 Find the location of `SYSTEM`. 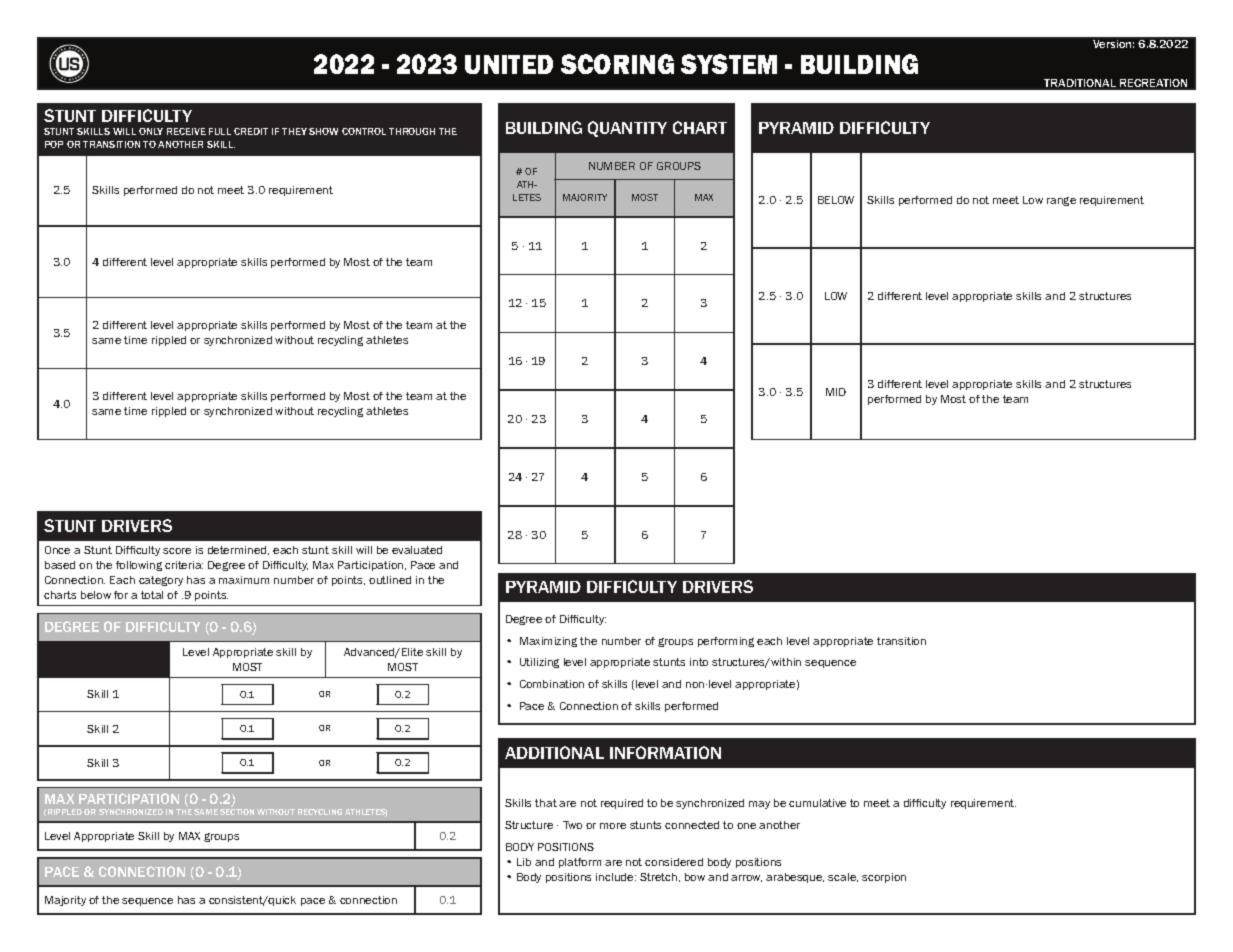

SYSTEM is located at coordinates (729, 64).
